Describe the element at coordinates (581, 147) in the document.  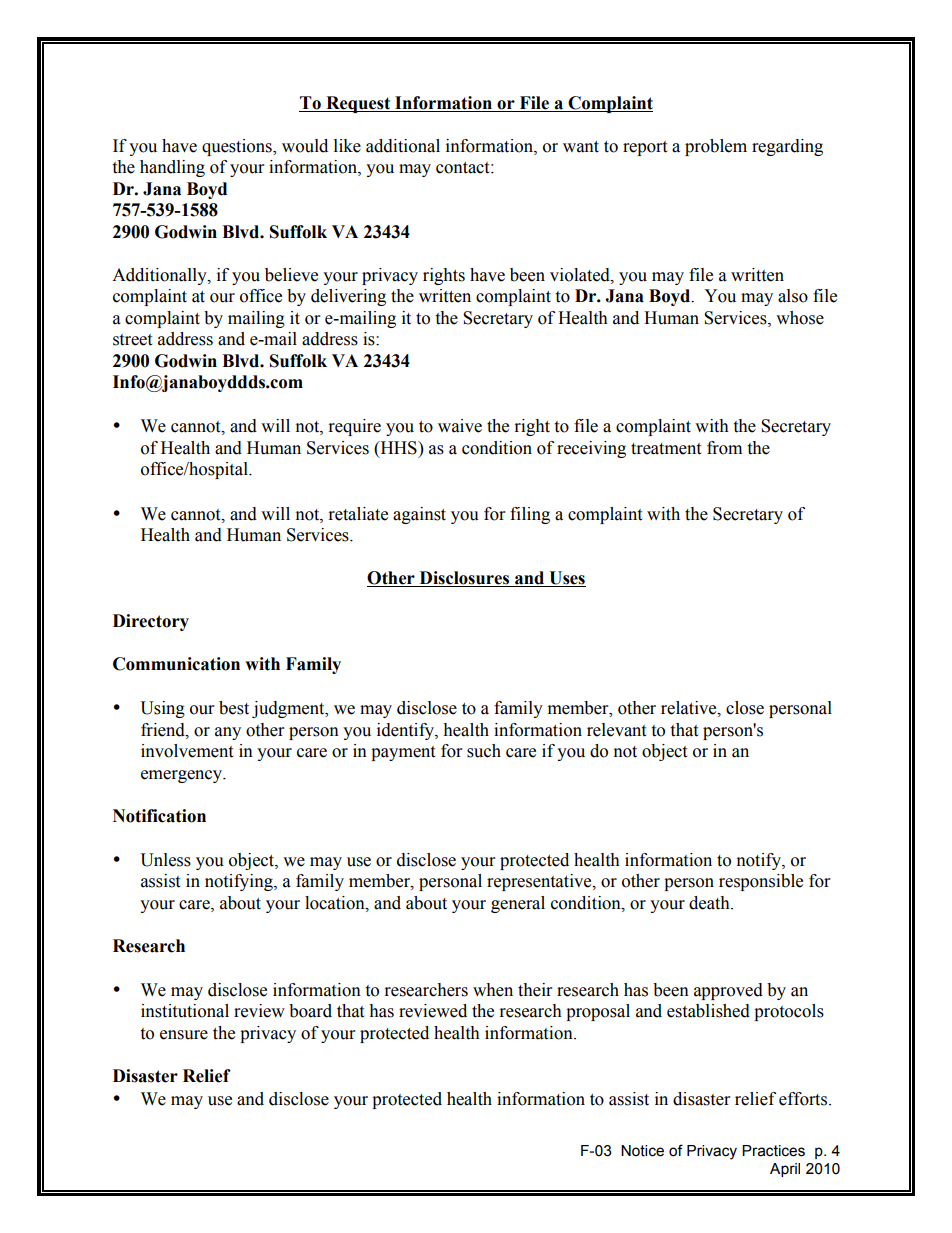
I see `want` at that location.
